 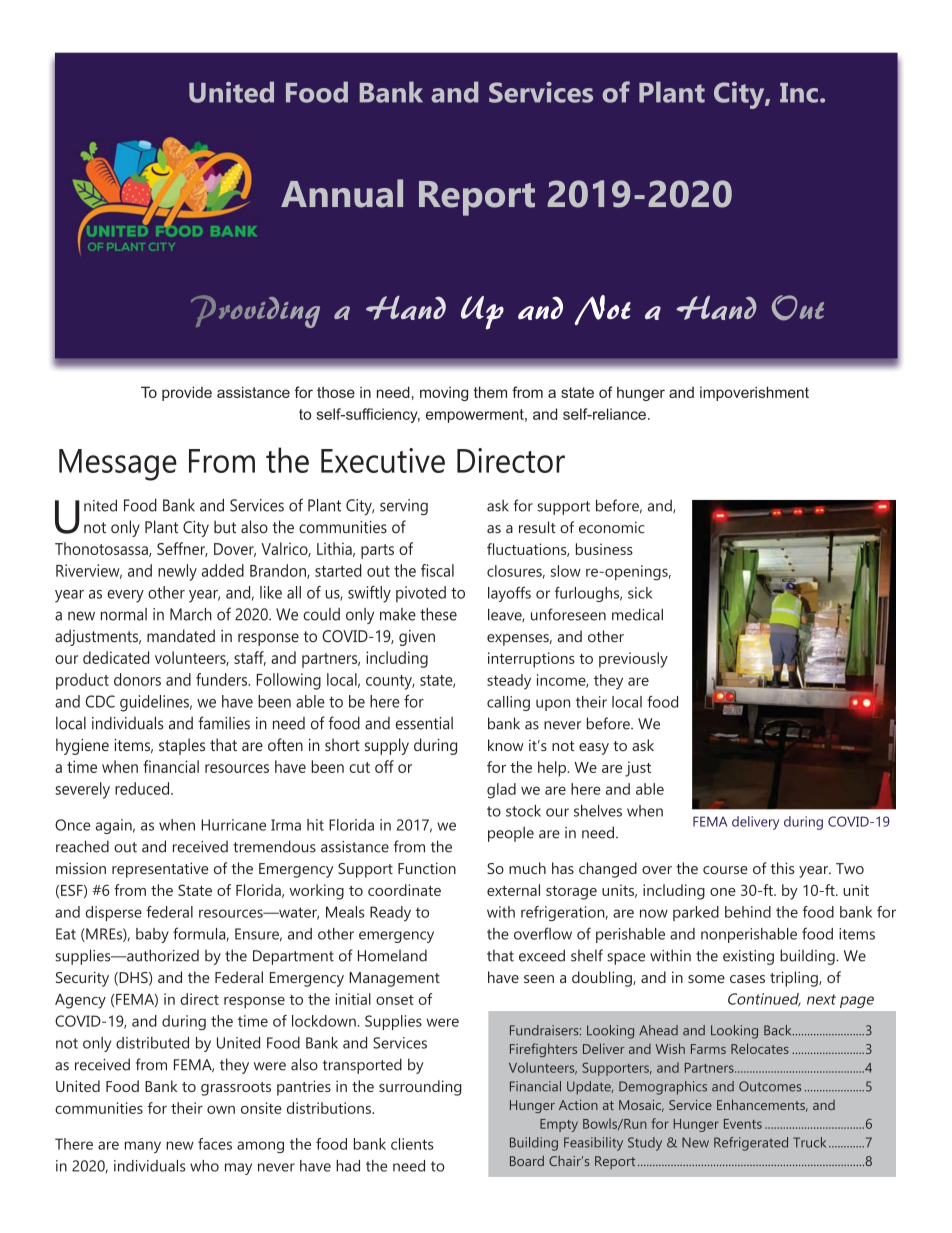 What do you see at coordinates (404, 507) in the page?
I see `serving` at bounding box center [404, 507].
